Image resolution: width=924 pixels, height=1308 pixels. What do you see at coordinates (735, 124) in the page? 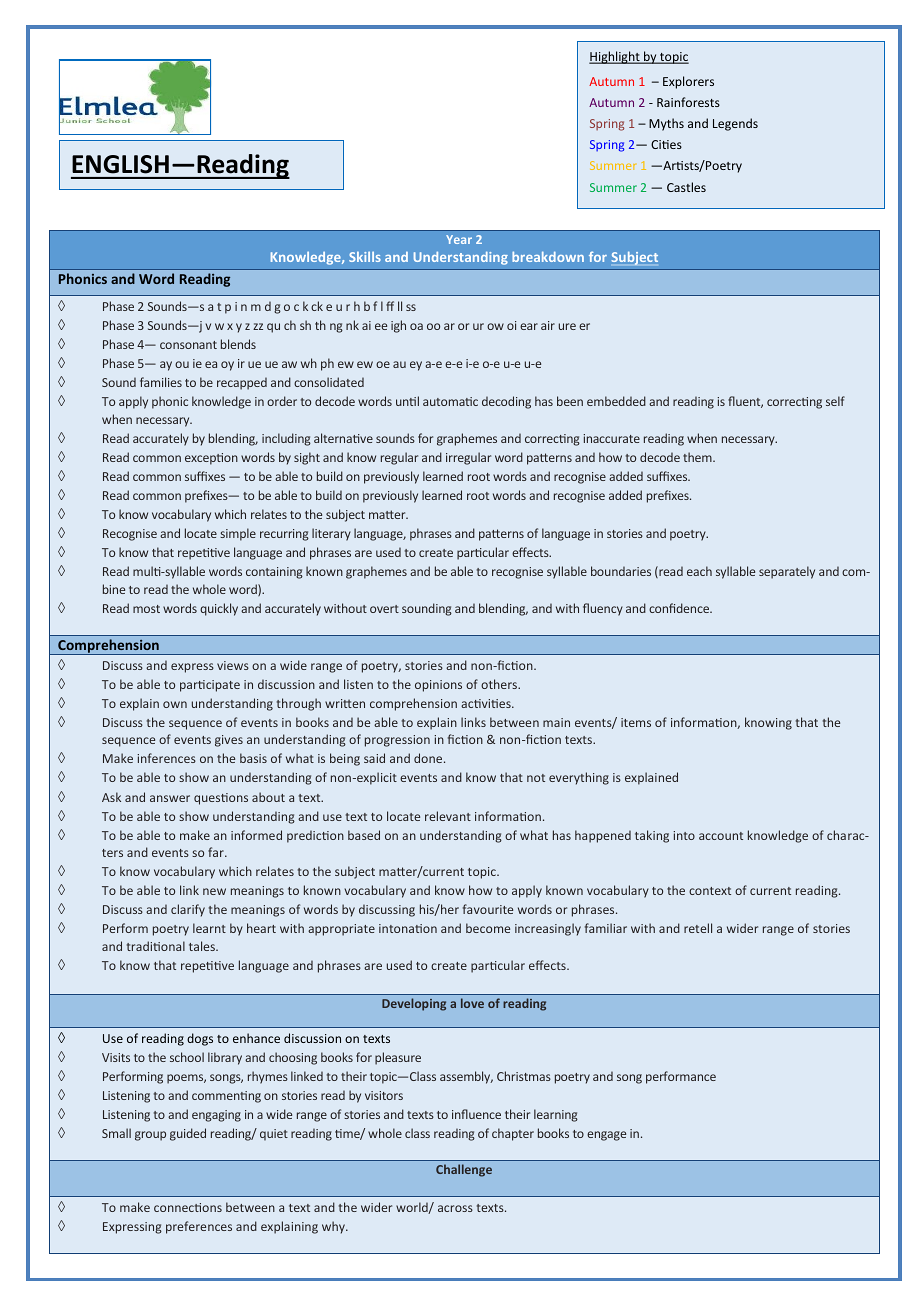
I see `Legends` at bounding box center [735, 124].
